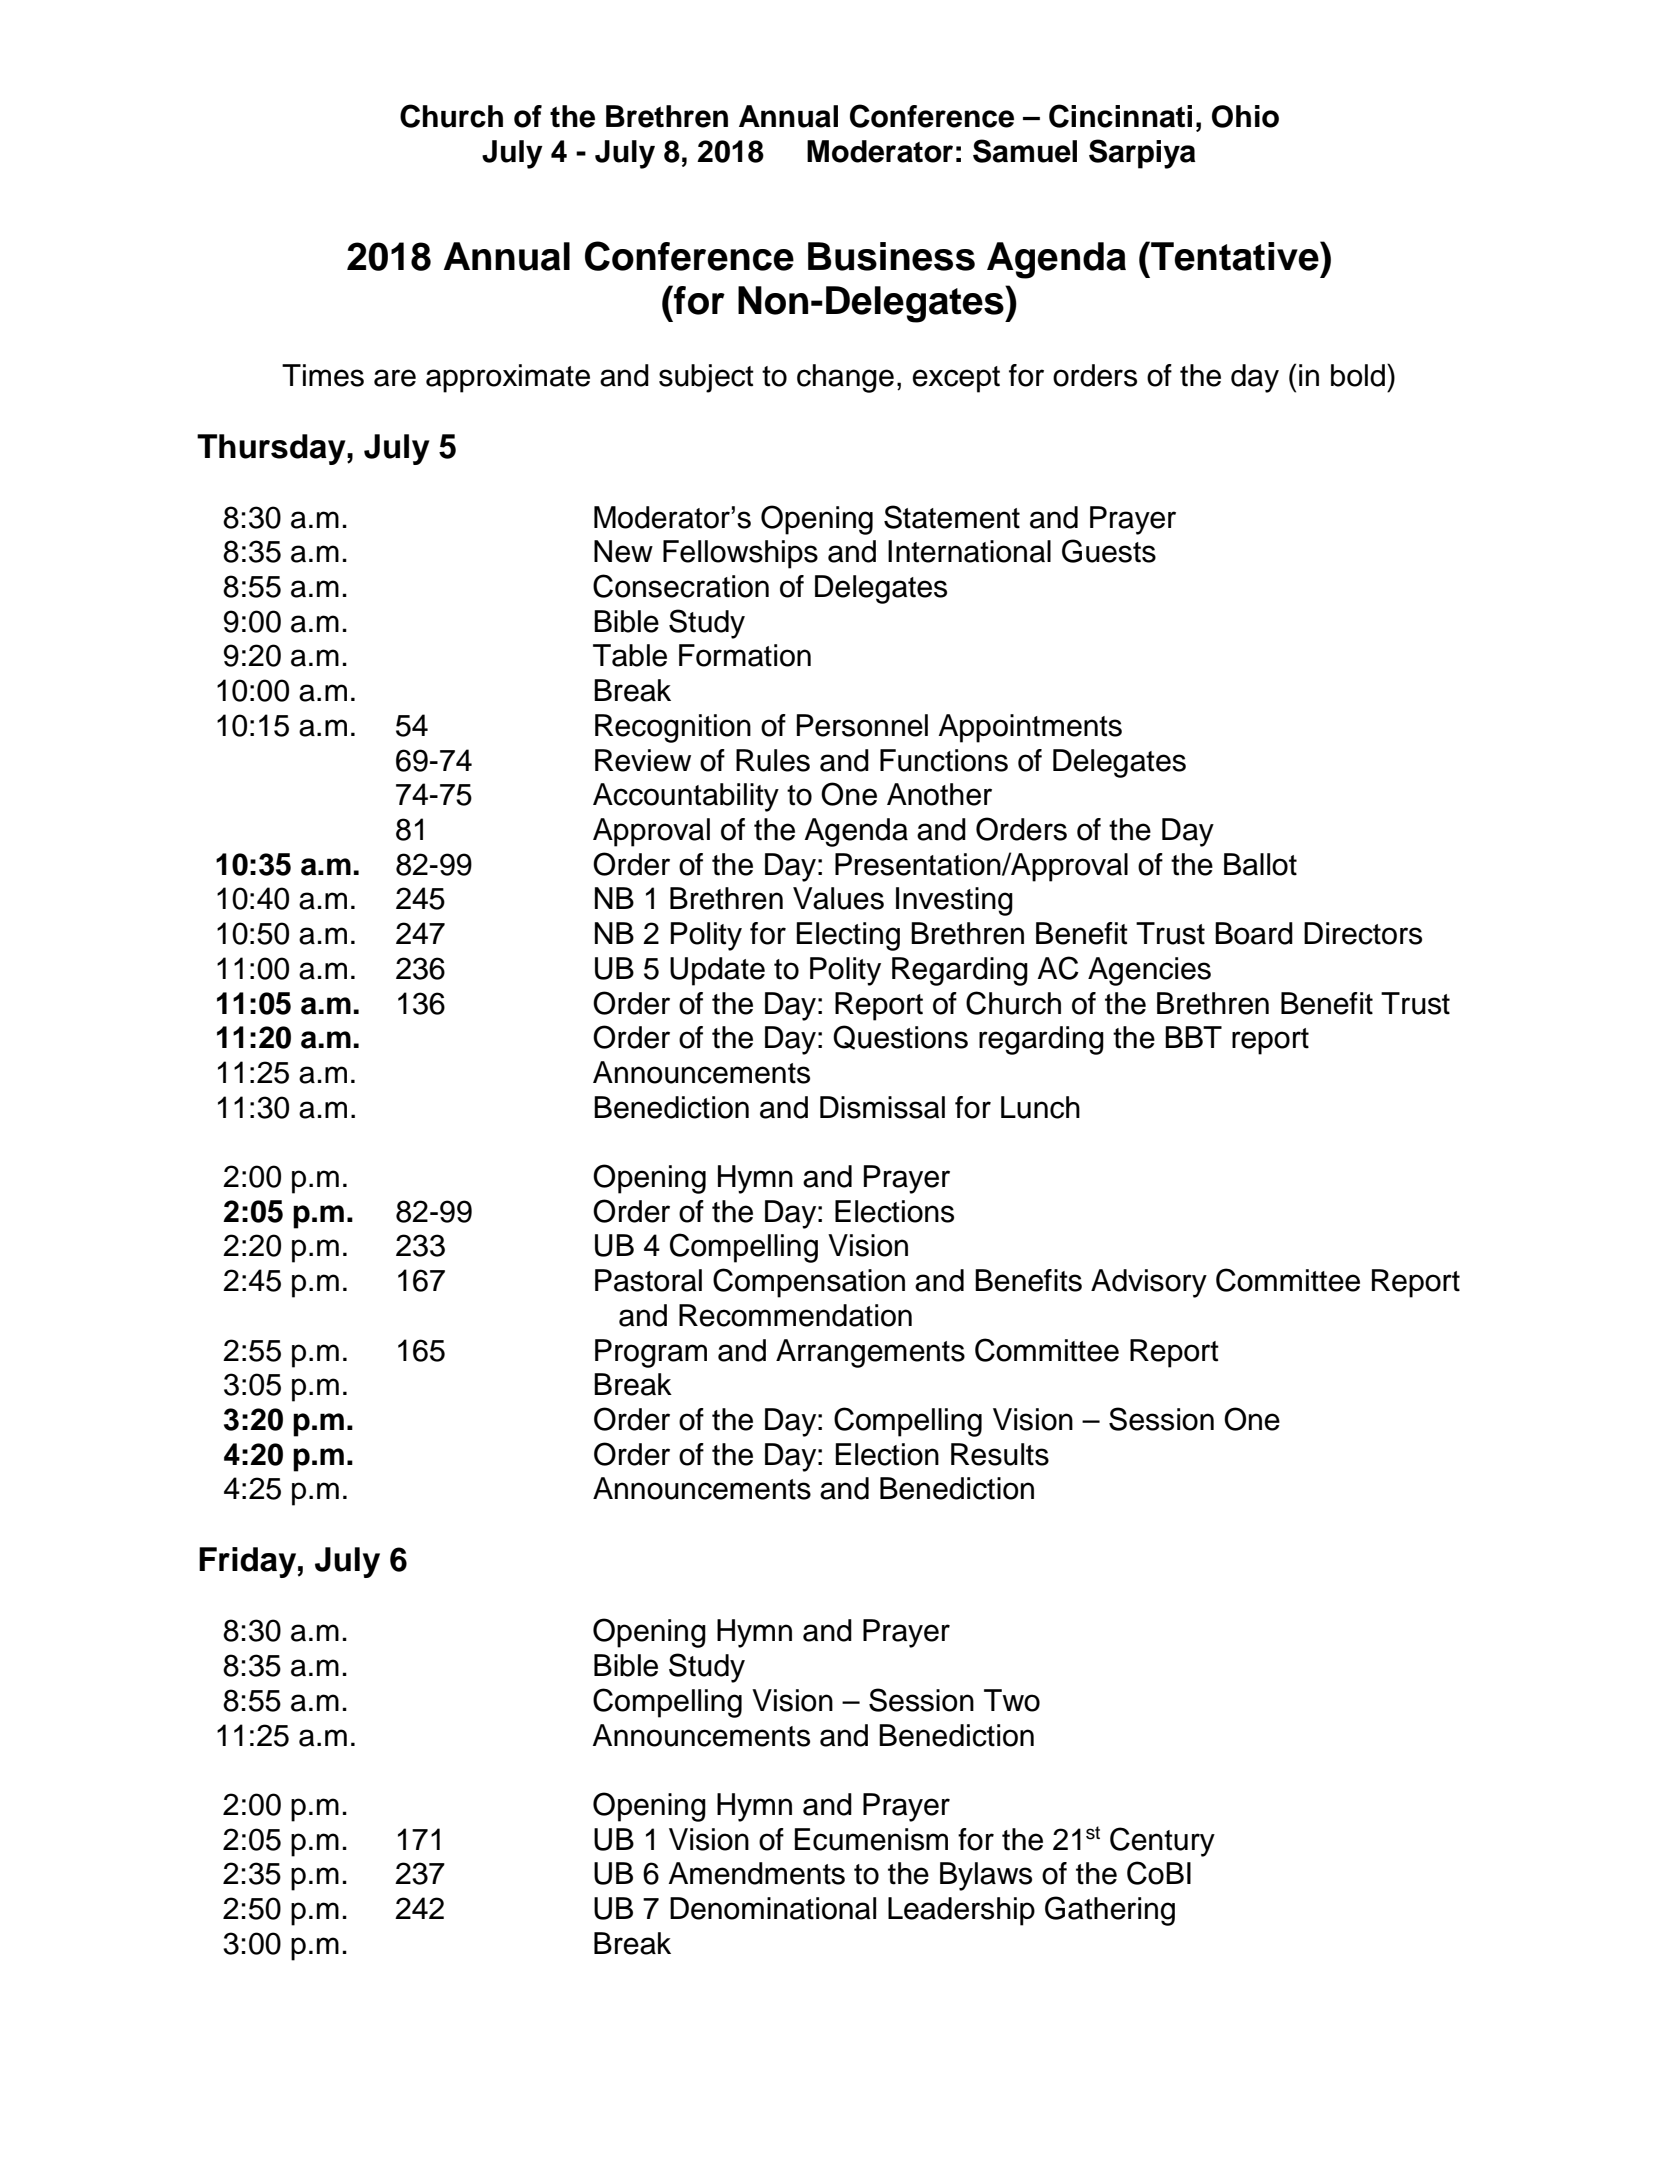  Describe the element at coordinates (395, 378) in the image. I see `are` at that location.
